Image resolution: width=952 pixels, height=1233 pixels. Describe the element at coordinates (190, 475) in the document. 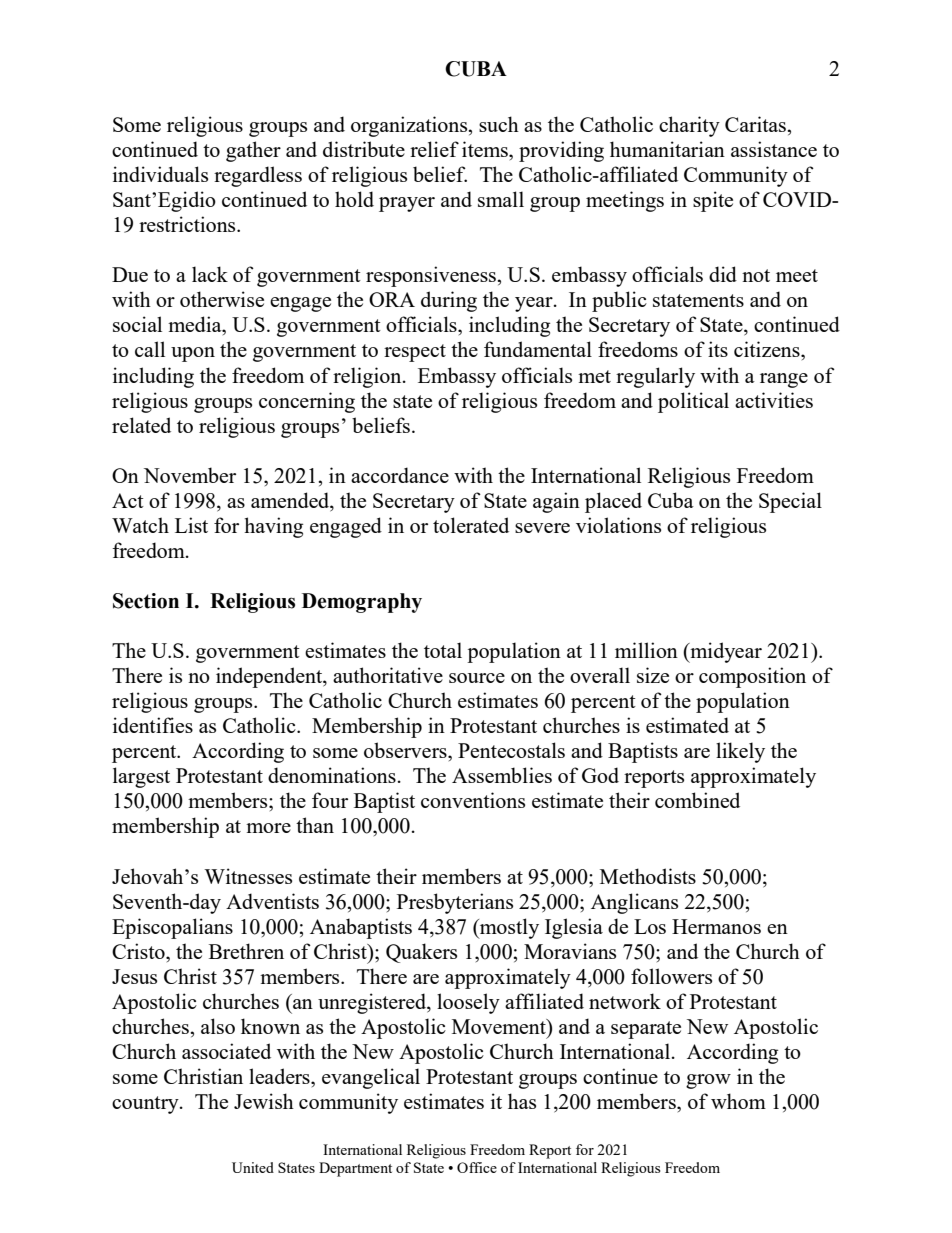

I see `November` at that location.
